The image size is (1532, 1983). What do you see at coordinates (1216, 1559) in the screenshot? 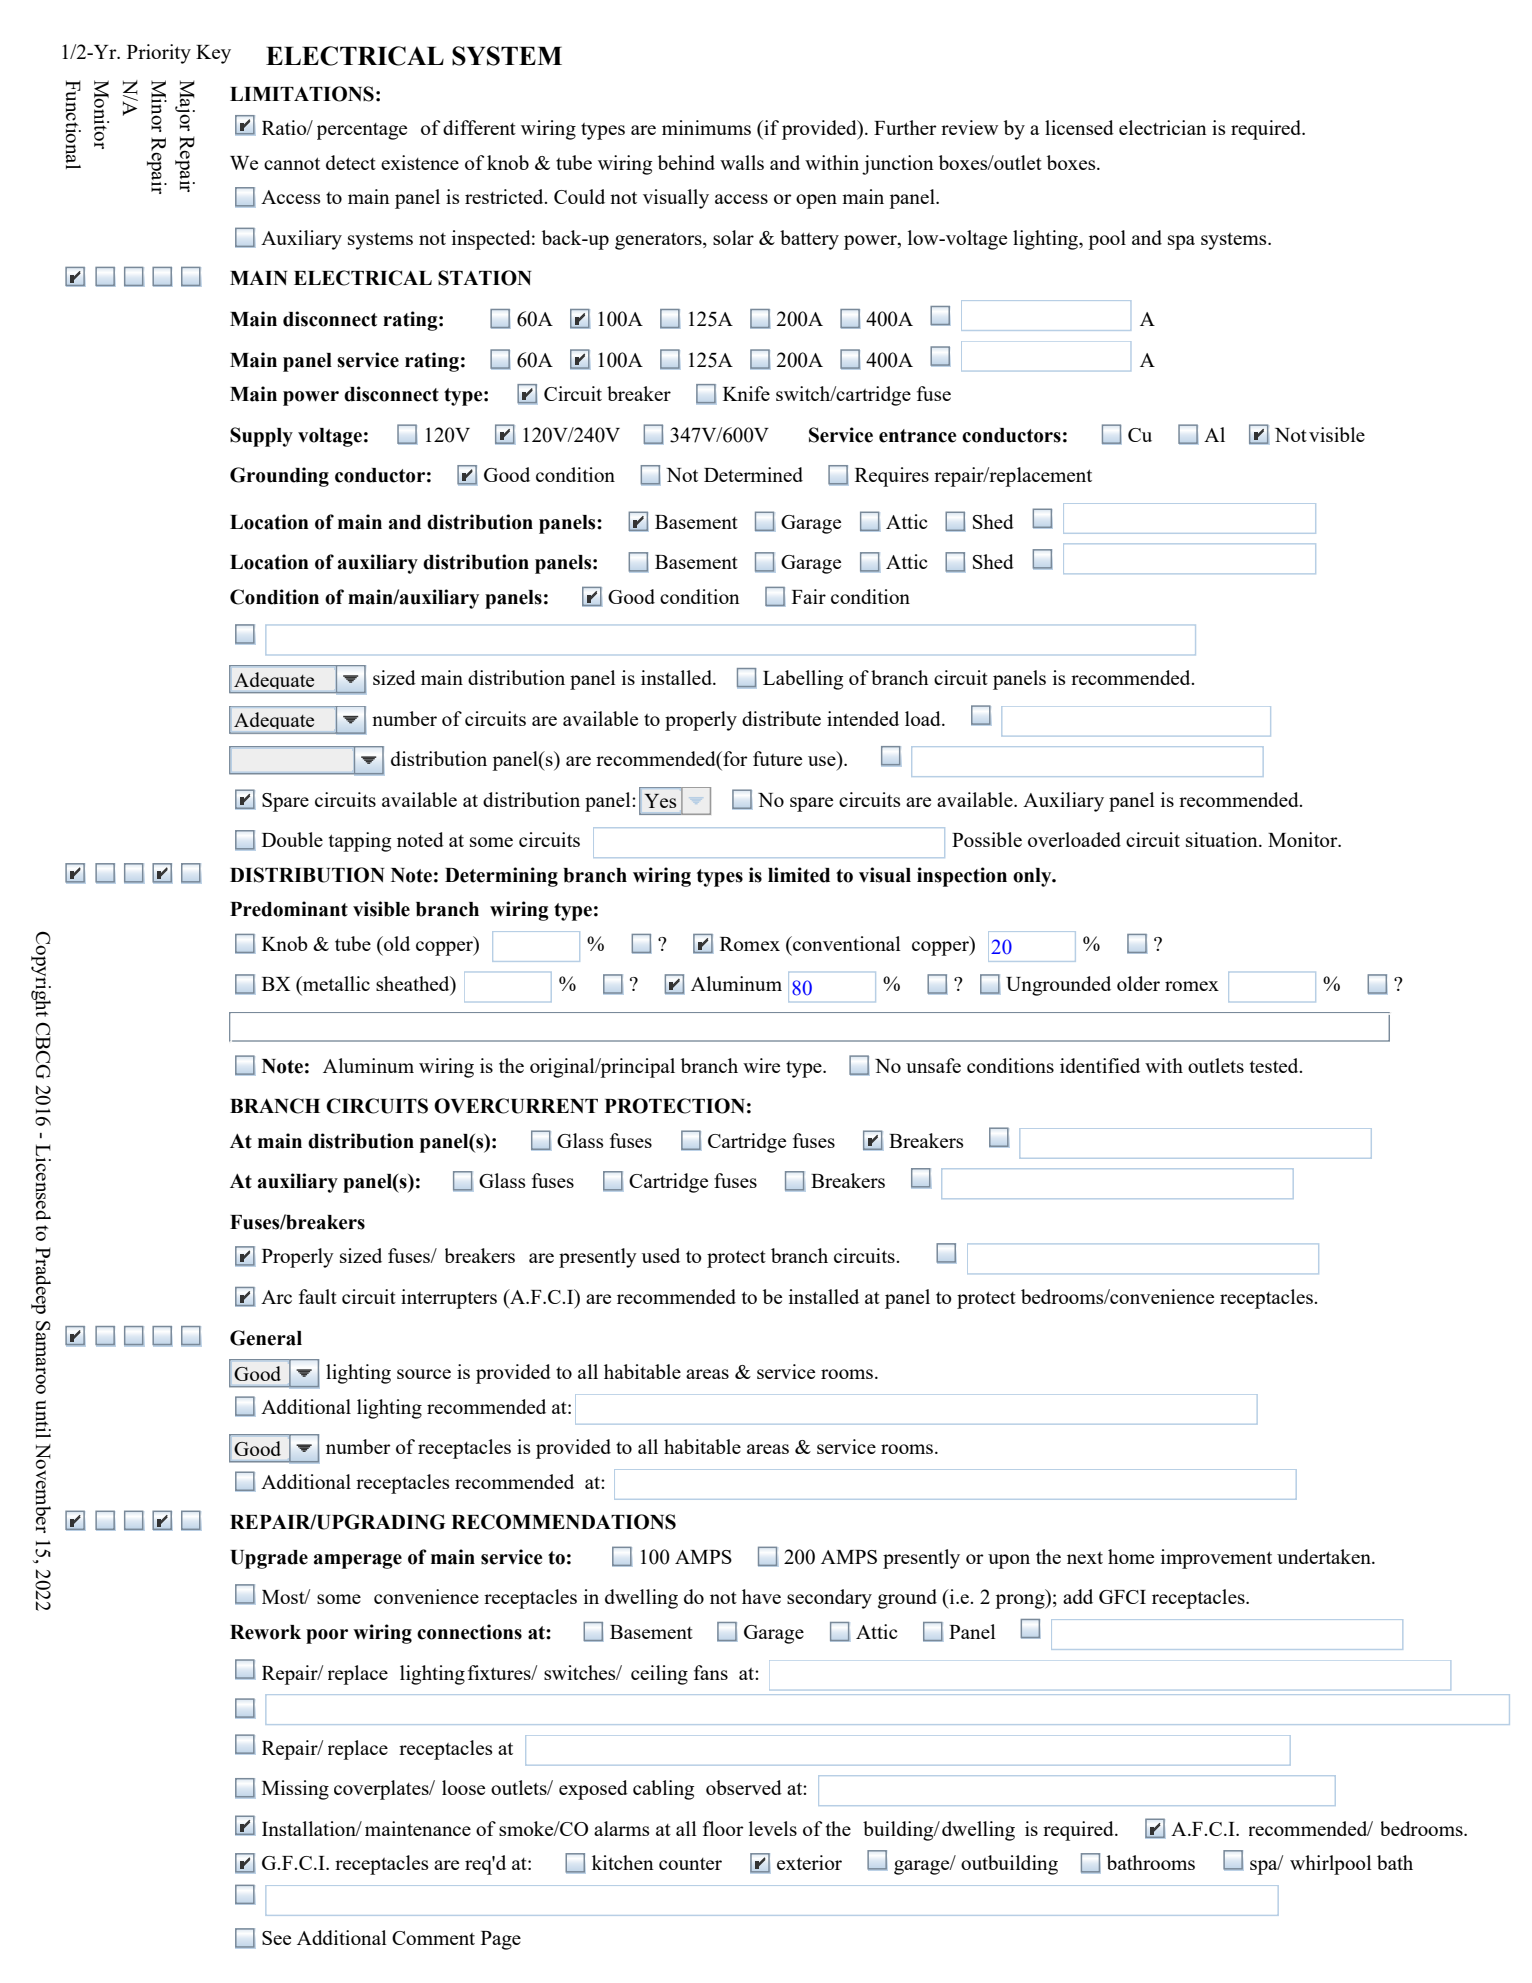
I see `improvement` at bounding box center [1216, 1559].
